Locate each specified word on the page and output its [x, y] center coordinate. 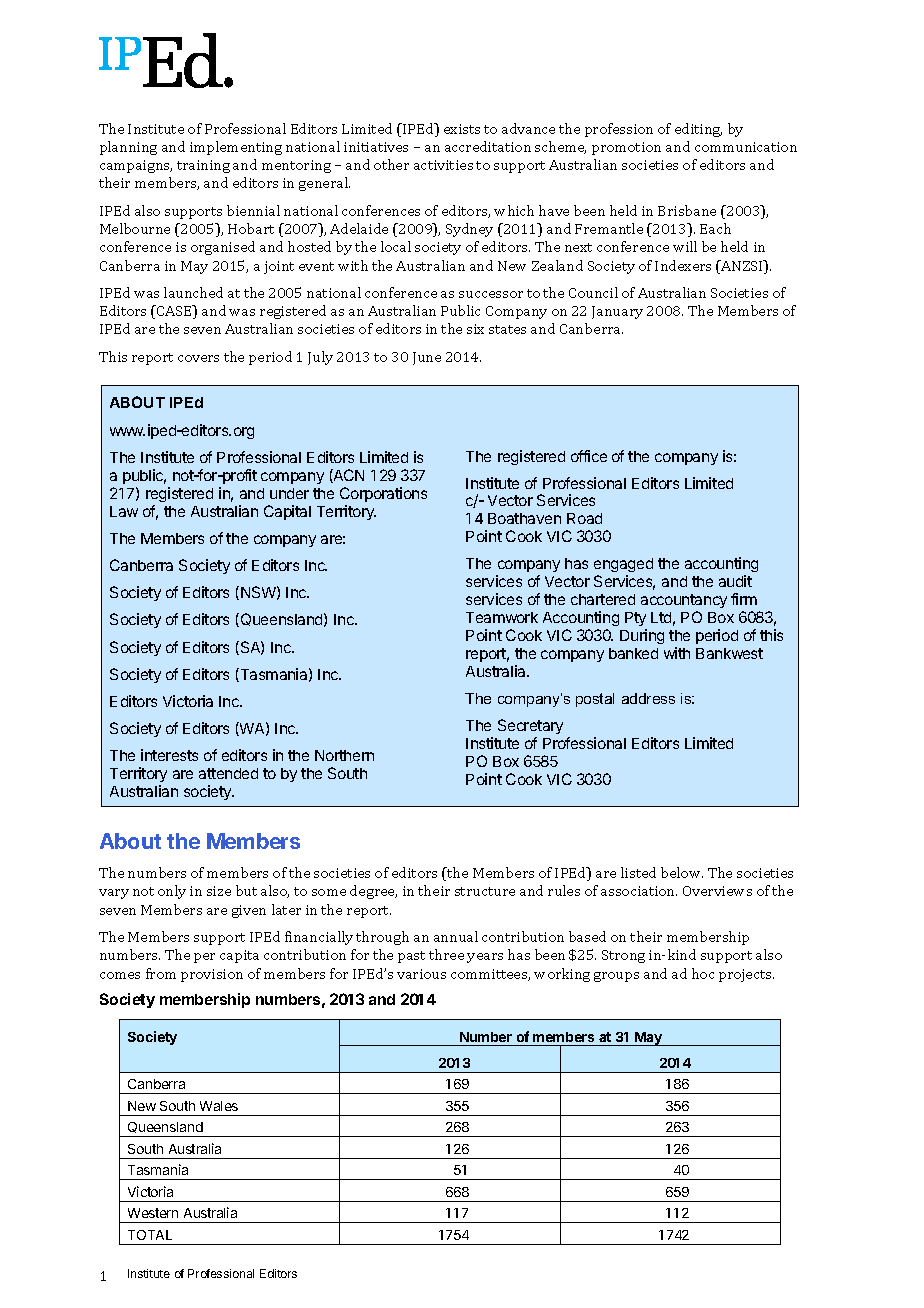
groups [616, 977]
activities [443, 165]
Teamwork [502, 617]
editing [698, 130]
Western [153, 1213]
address [648, 698]
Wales [219, 1106]
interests [169, 755]
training [203, 166]
